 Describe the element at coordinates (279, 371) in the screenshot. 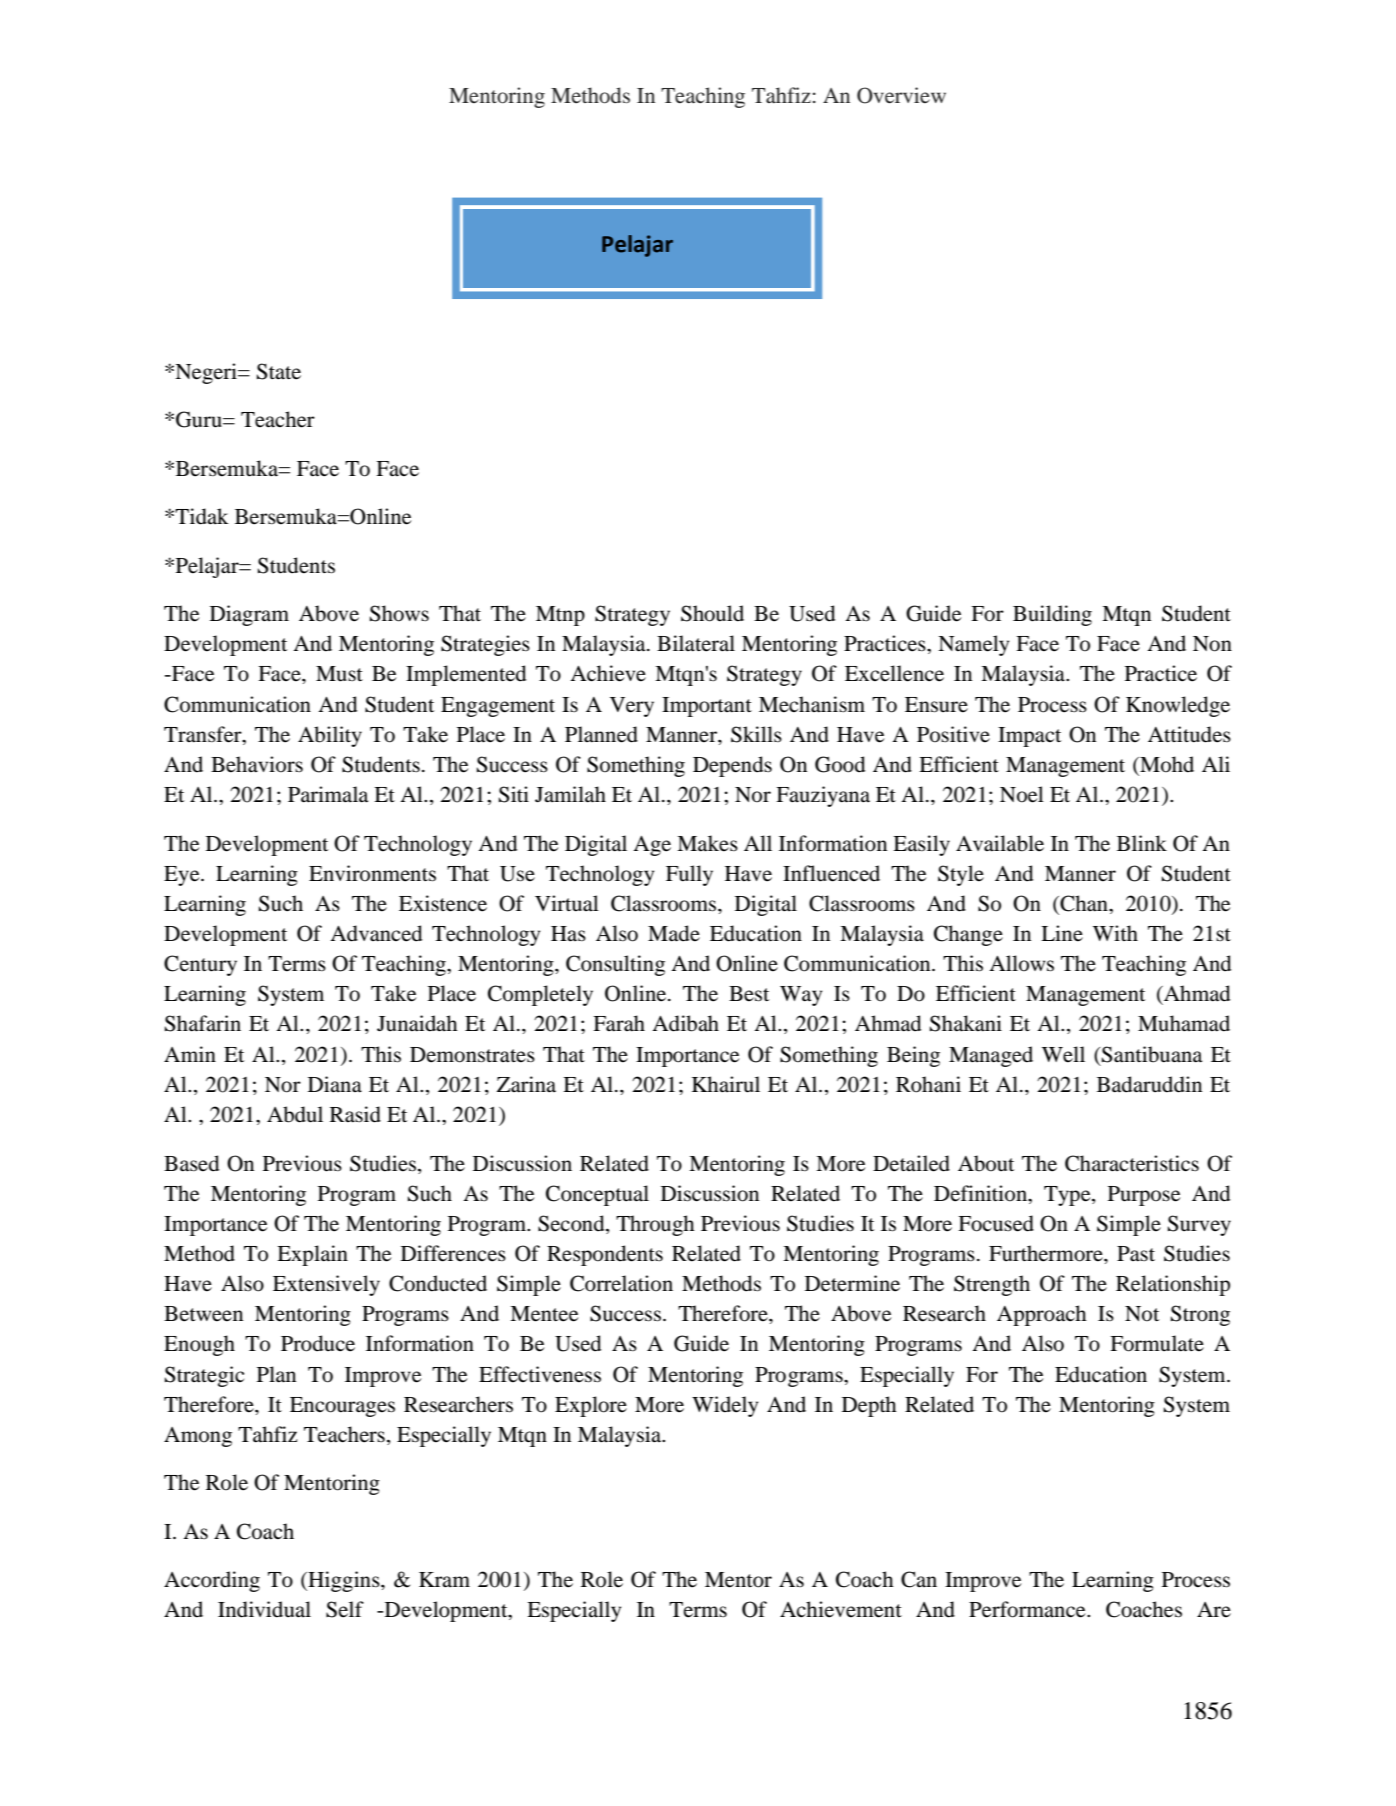

I see `State` at that location.
